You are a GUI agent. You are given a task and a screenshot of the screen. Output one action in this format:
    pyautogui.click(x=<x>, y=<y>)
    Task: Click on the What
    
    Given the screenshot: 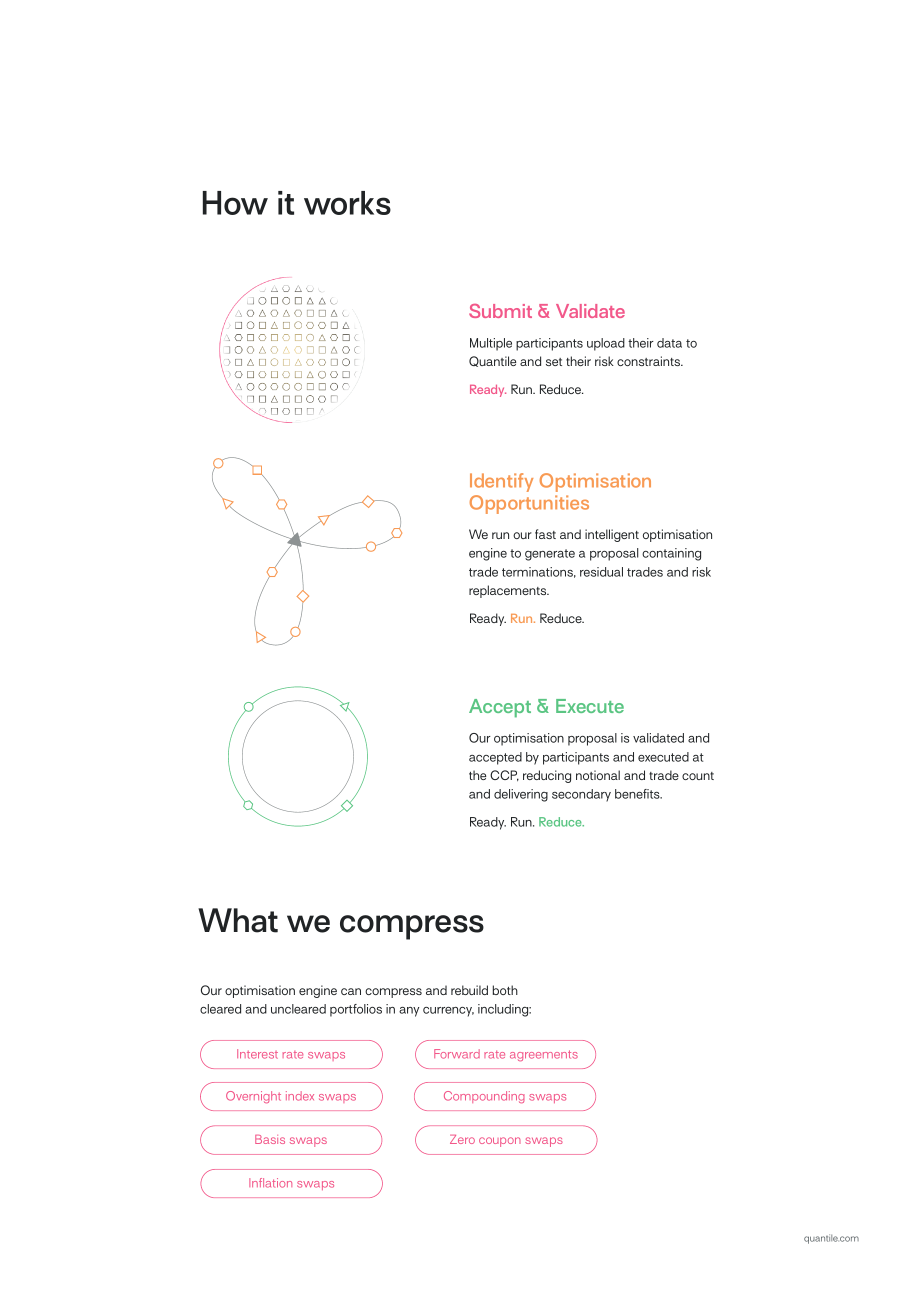 What is the action you would take?
    pyautogui.click(x=238, y=920)
